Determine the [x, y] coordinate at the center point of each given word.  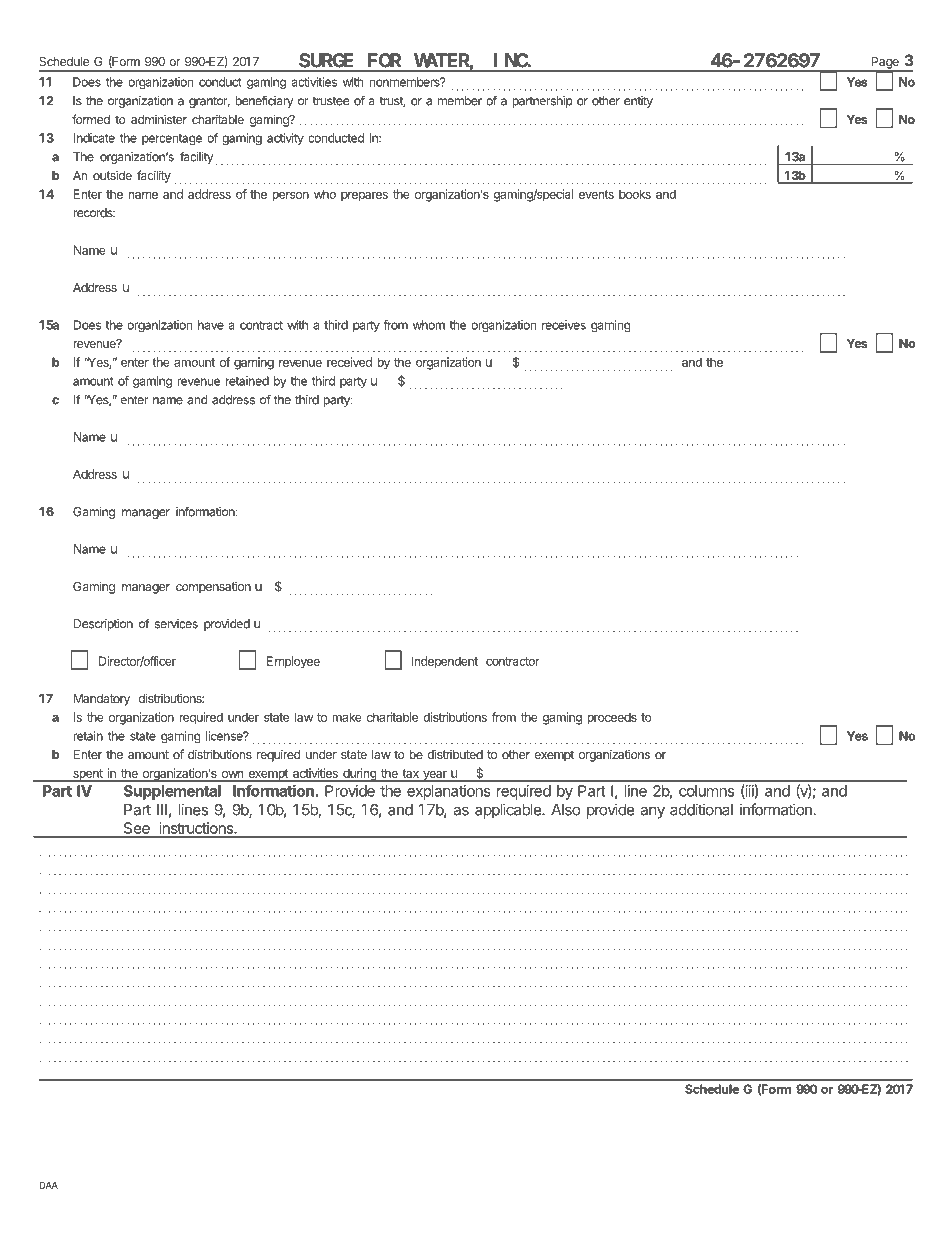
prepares [364, 197]
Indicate [94, 138]
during [359, 775]
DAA [49, 1185]
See [136, 829]
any [652, 812]
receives [564, 325]
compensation [213, 587]
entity [638, 102]
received [349, 362]
